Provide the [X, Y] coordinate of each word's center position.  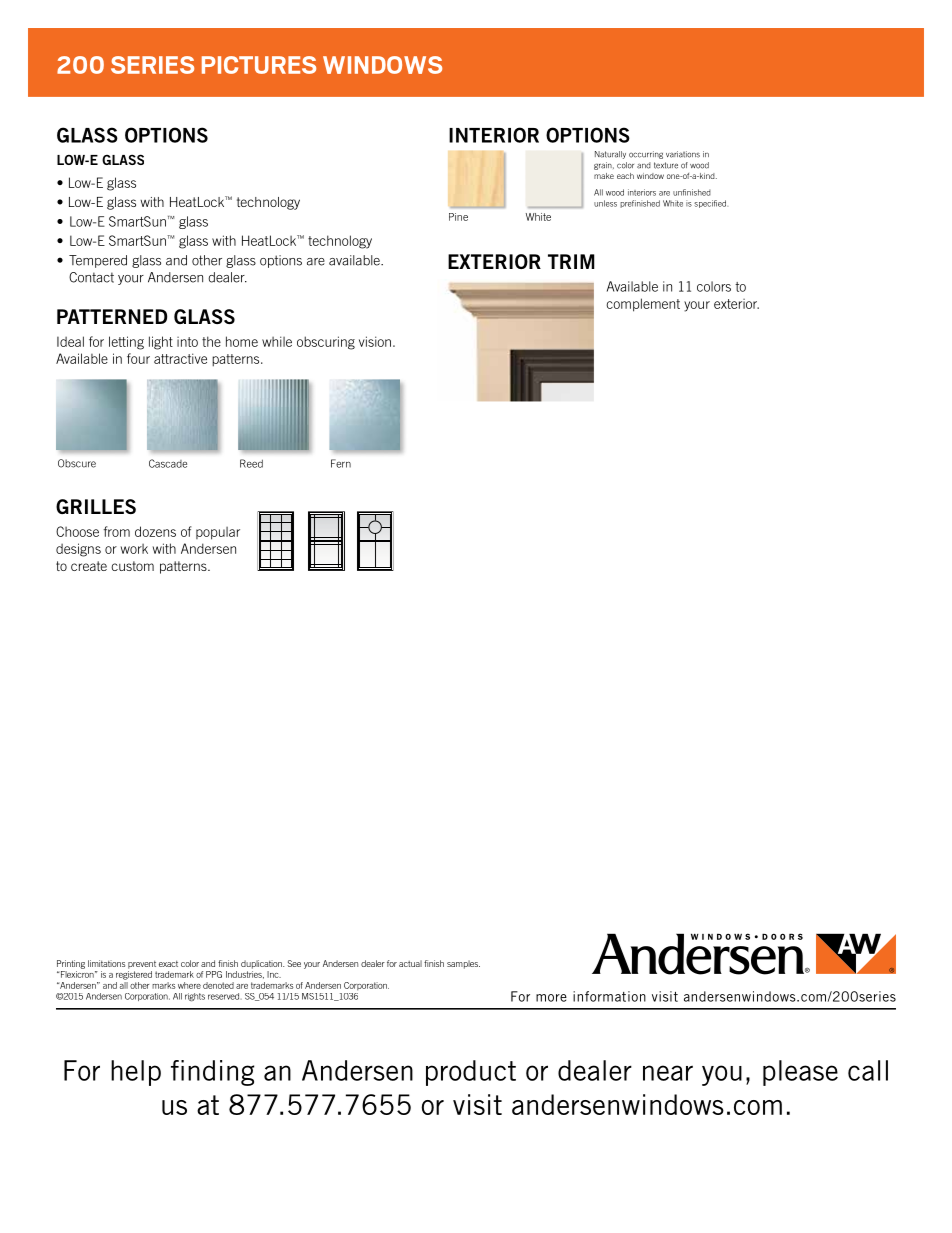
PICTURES [259, 65]
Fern [341, 463]
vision [375, 341]
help [136, 1073]
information [609, 996]
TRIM [571, 261]
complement [643, 305]
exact [168, 964]
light [161, 343]
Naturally [610, 155]
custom [132, 566]
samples [463, 964]
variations [683, 154]
